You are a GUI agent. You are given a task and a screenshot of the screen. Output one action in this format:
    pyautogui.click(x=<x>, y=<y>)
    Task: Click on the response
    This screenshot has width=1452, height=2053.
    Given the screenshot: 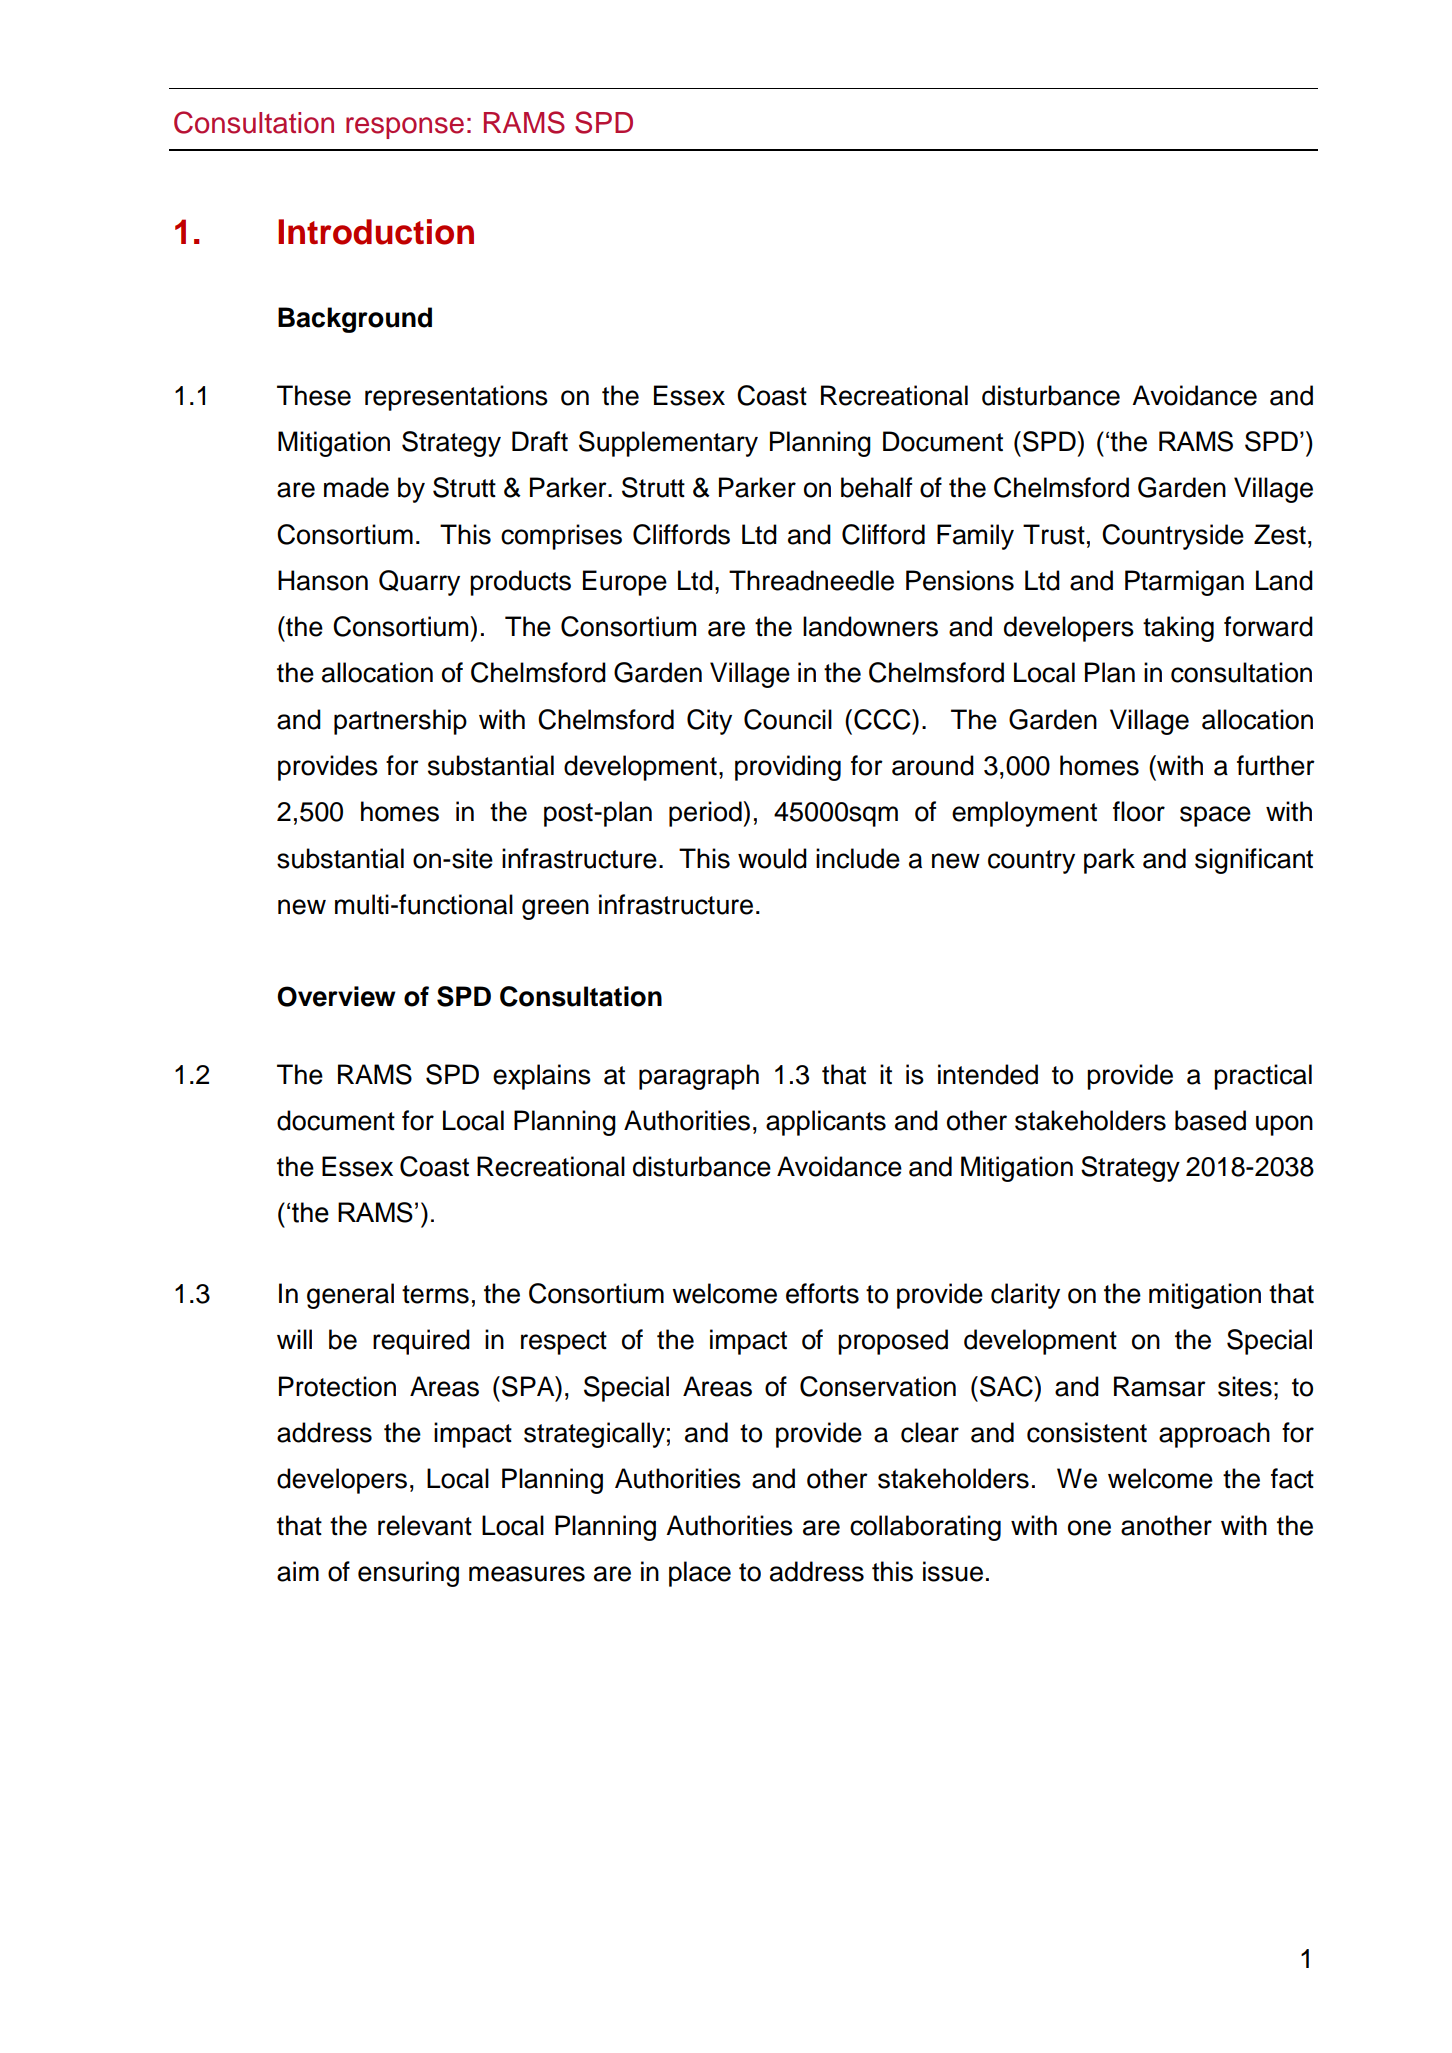 What is the action you would take?
    pyautogui.click(x=405, y=128)
